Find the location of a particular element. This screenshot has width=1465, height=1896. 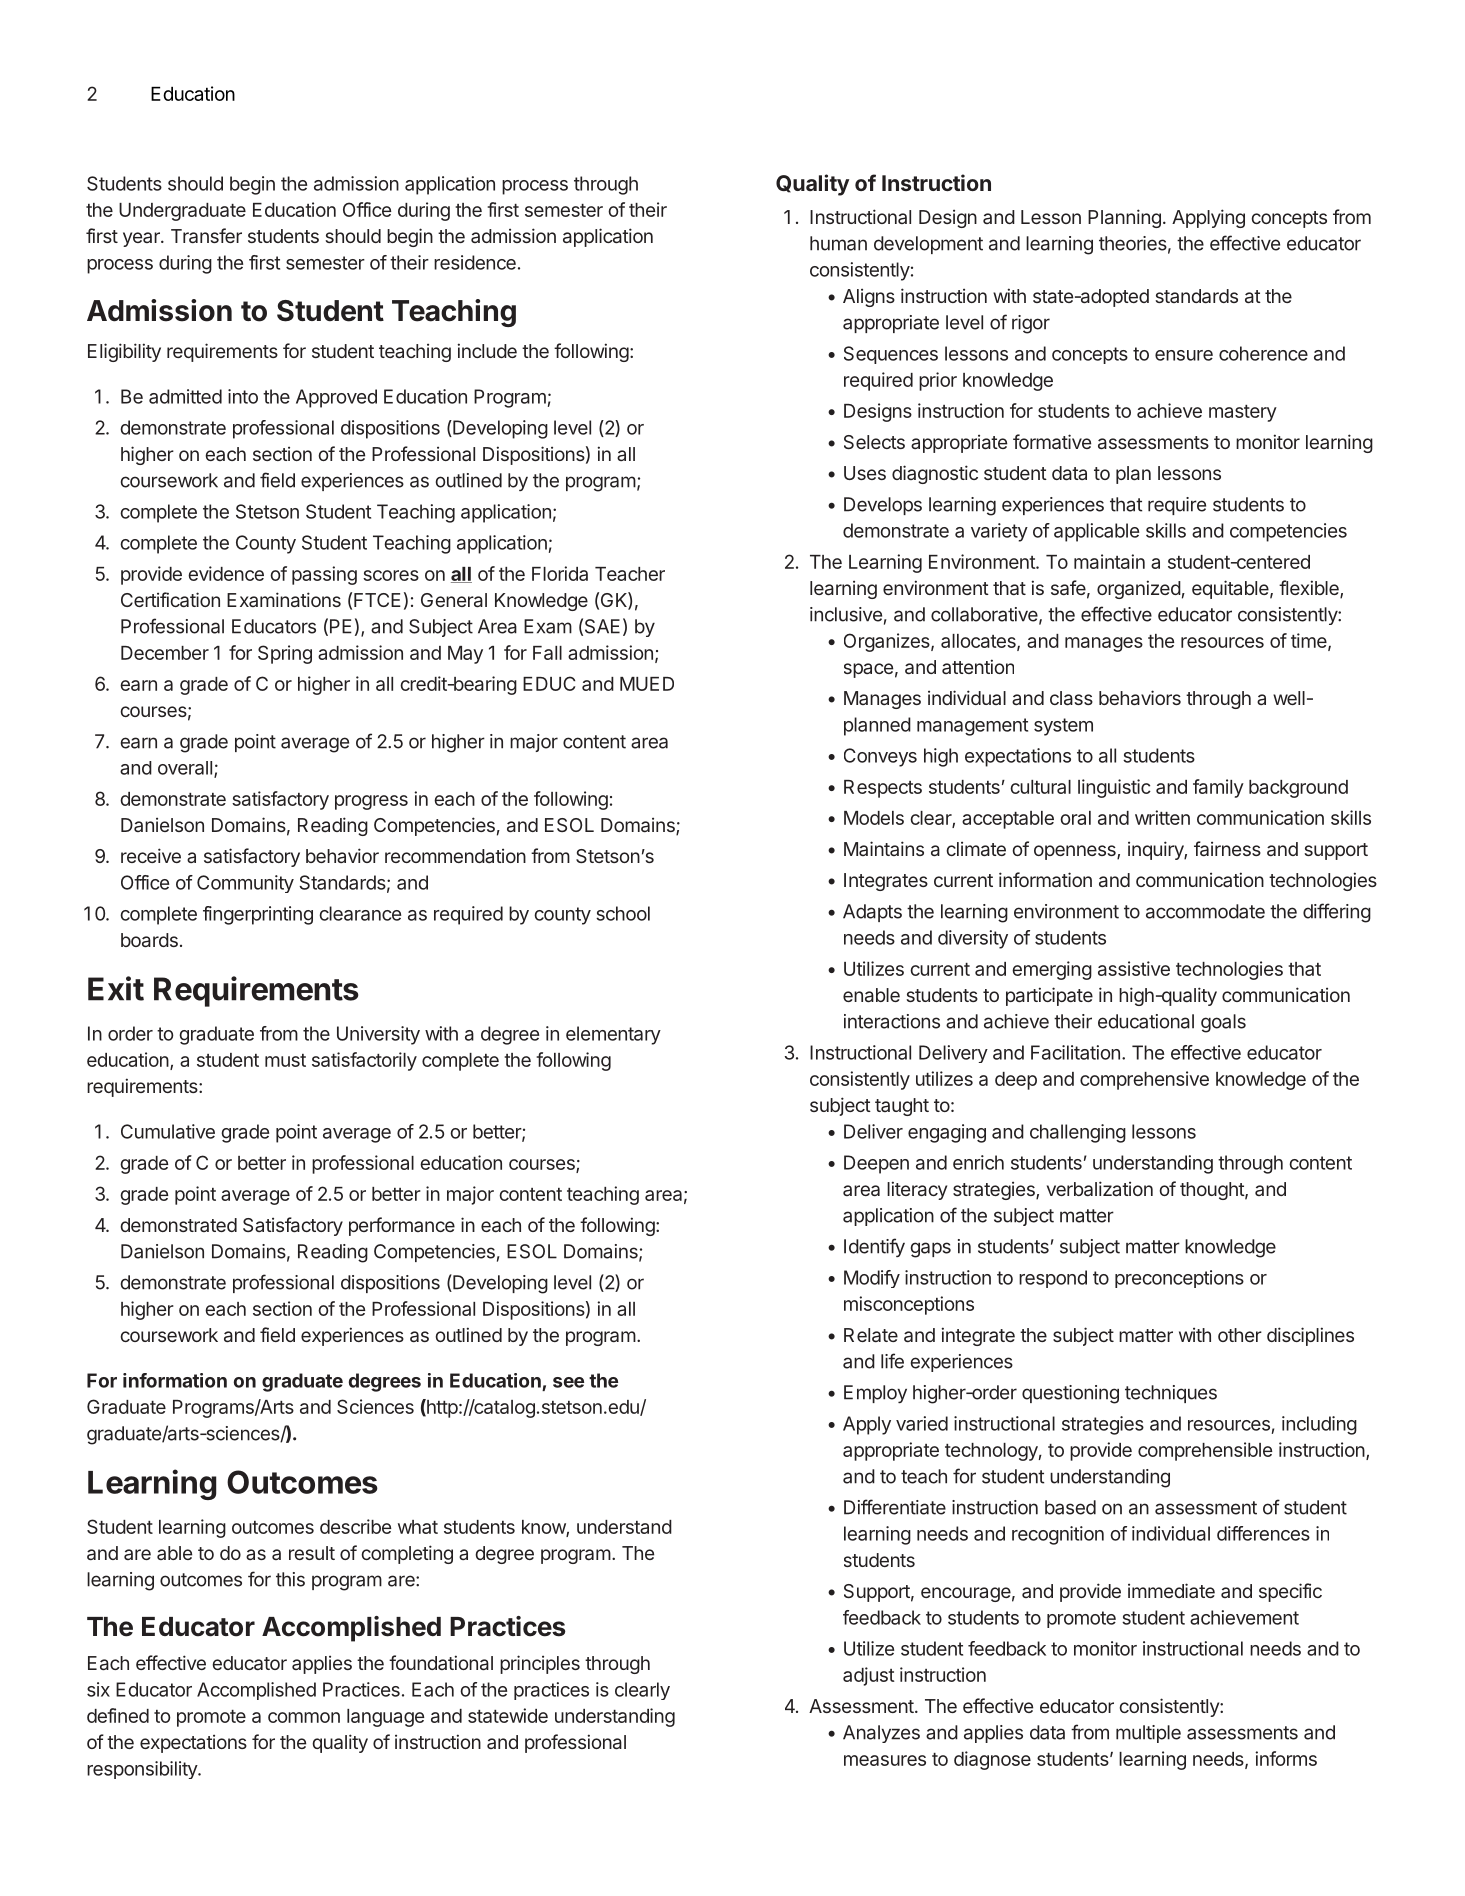

Transfer is located at coordinates (206, 235).
